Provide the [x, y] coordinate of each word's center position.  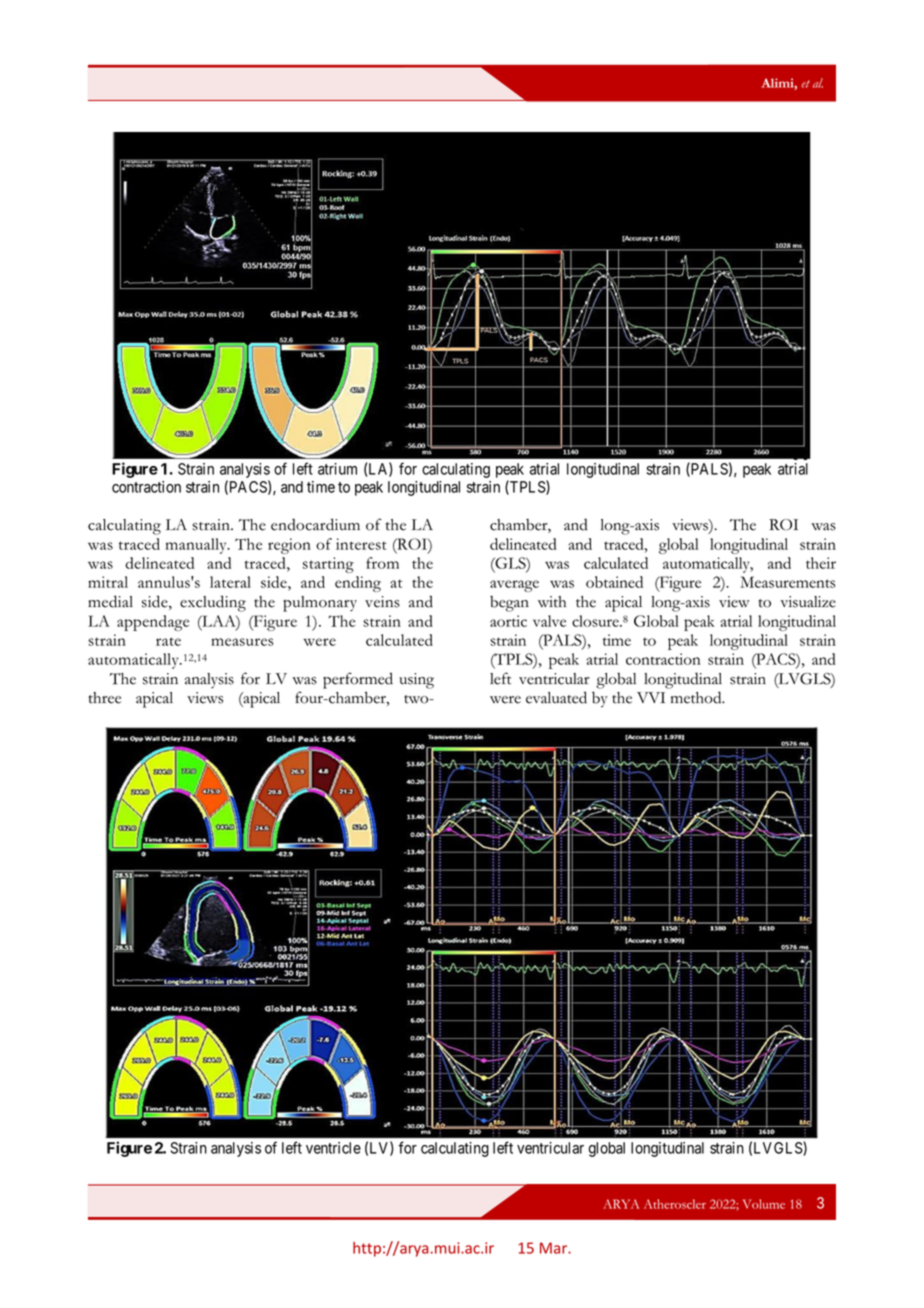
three [105, 698]
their [821, 563]
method [697, 697]
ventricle [333, 1148]
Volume [764, 1204]
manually [197, 546]
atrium [337, 469]
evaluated [556, 697]
